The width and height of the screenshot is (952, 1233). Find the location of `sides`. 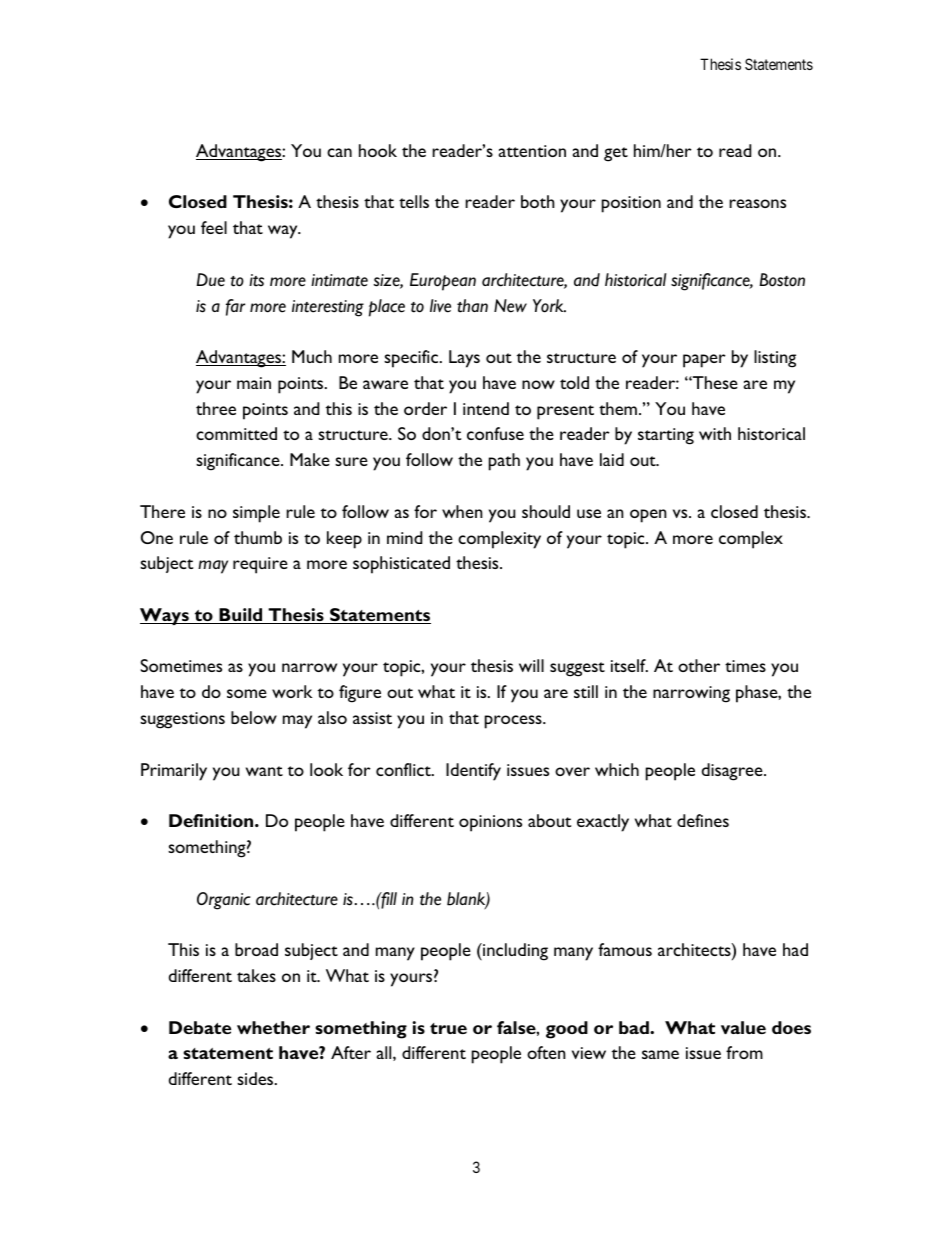

sides is located at coordinates (256, 1078).
